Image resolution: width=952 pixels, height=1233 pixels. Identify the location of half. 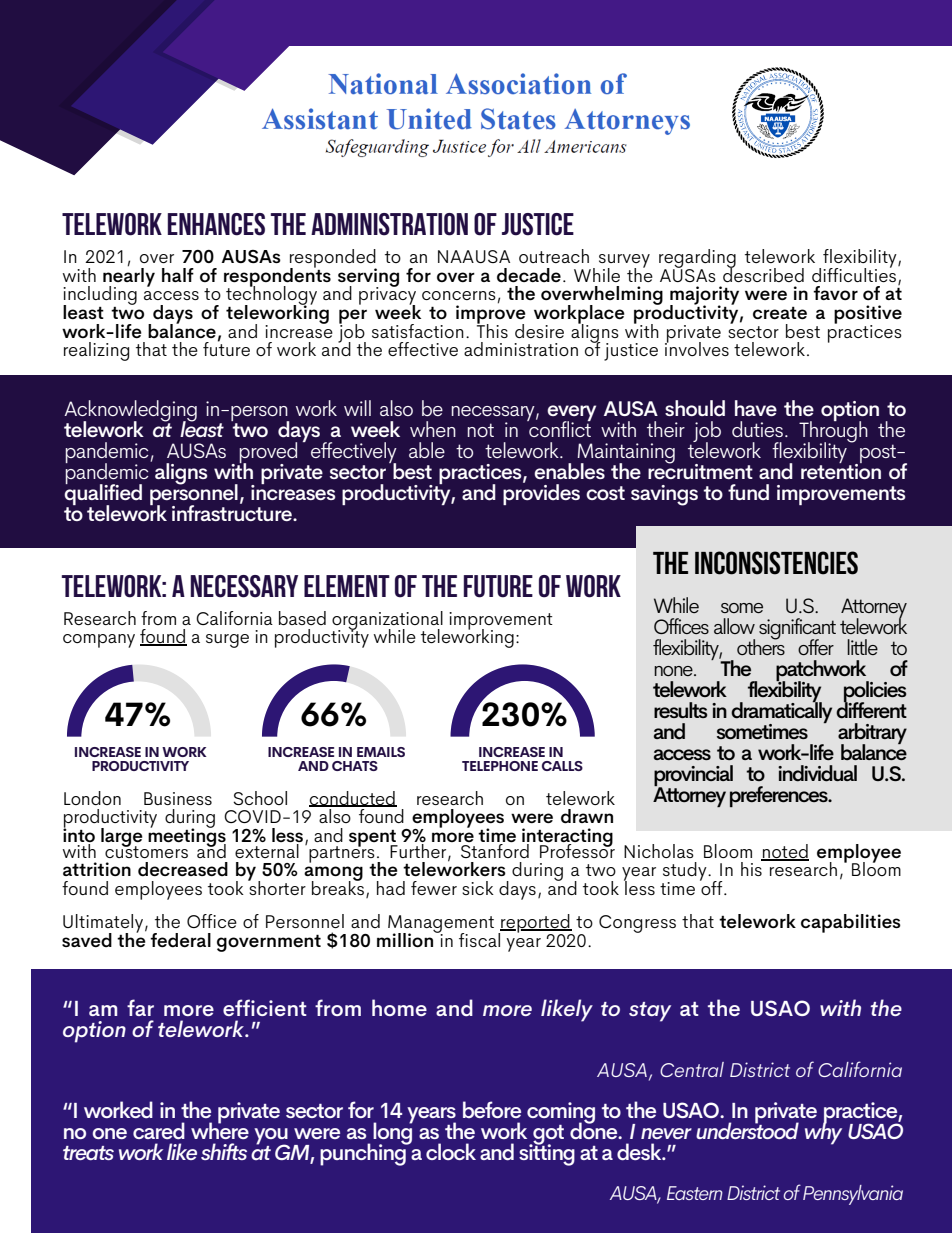
(178, 275).
